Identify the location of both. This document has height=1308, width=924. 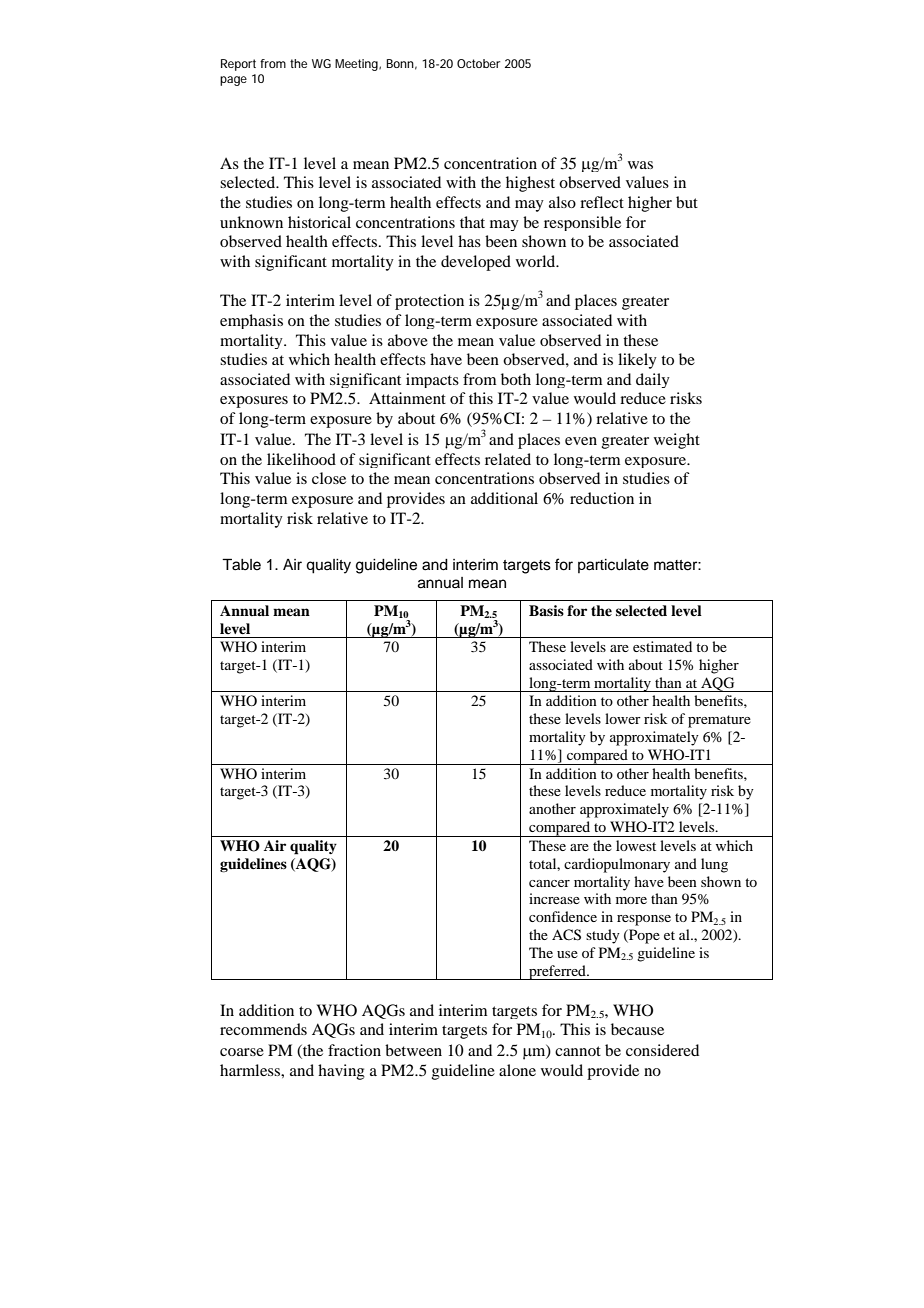
(516, 379).
